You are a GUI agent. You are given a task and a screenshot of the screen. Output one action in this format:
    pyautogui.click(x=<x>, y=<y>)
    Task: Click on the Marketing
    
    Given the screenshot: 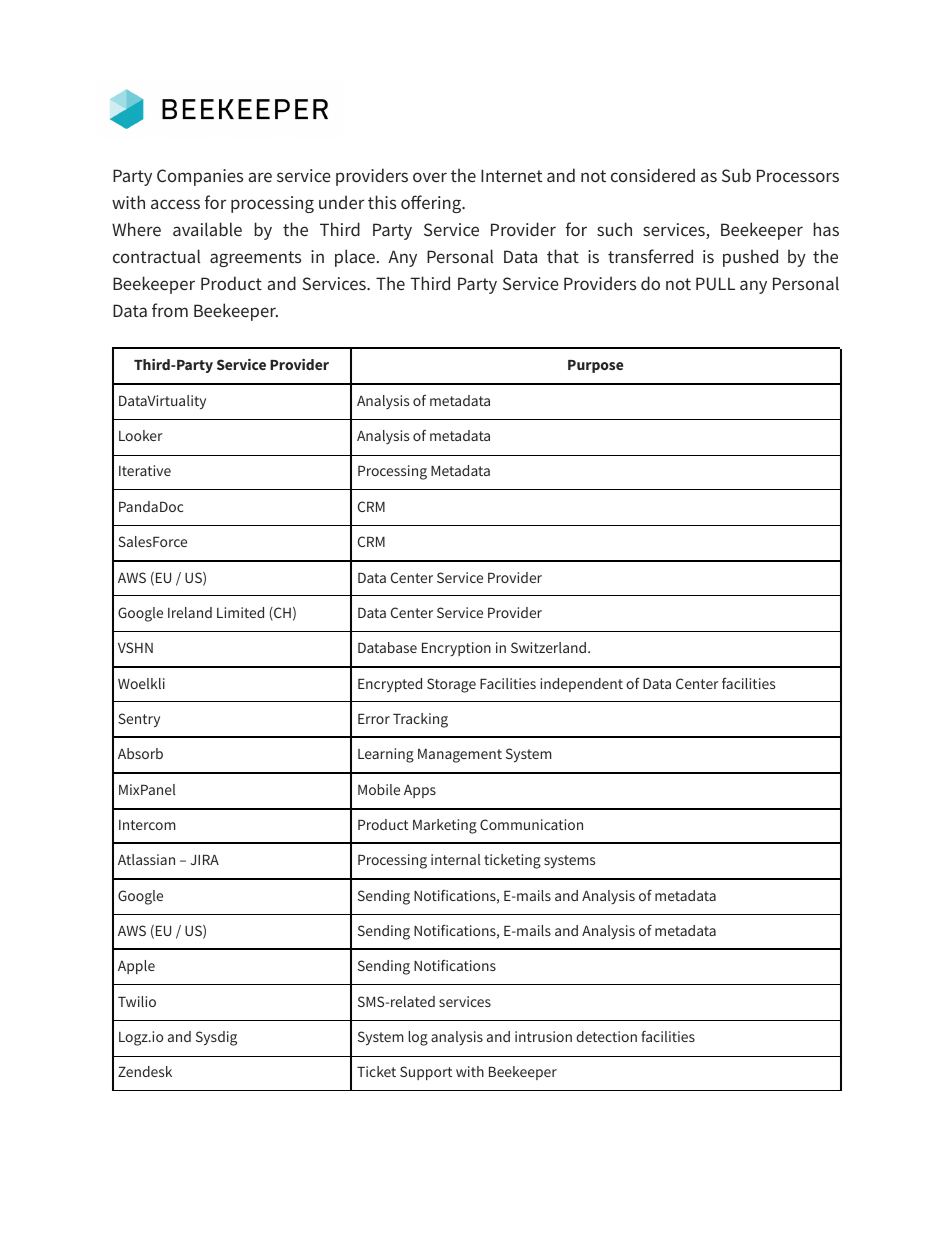 What is the action you would take?
    pyautogui.click(x=445, y=826)
